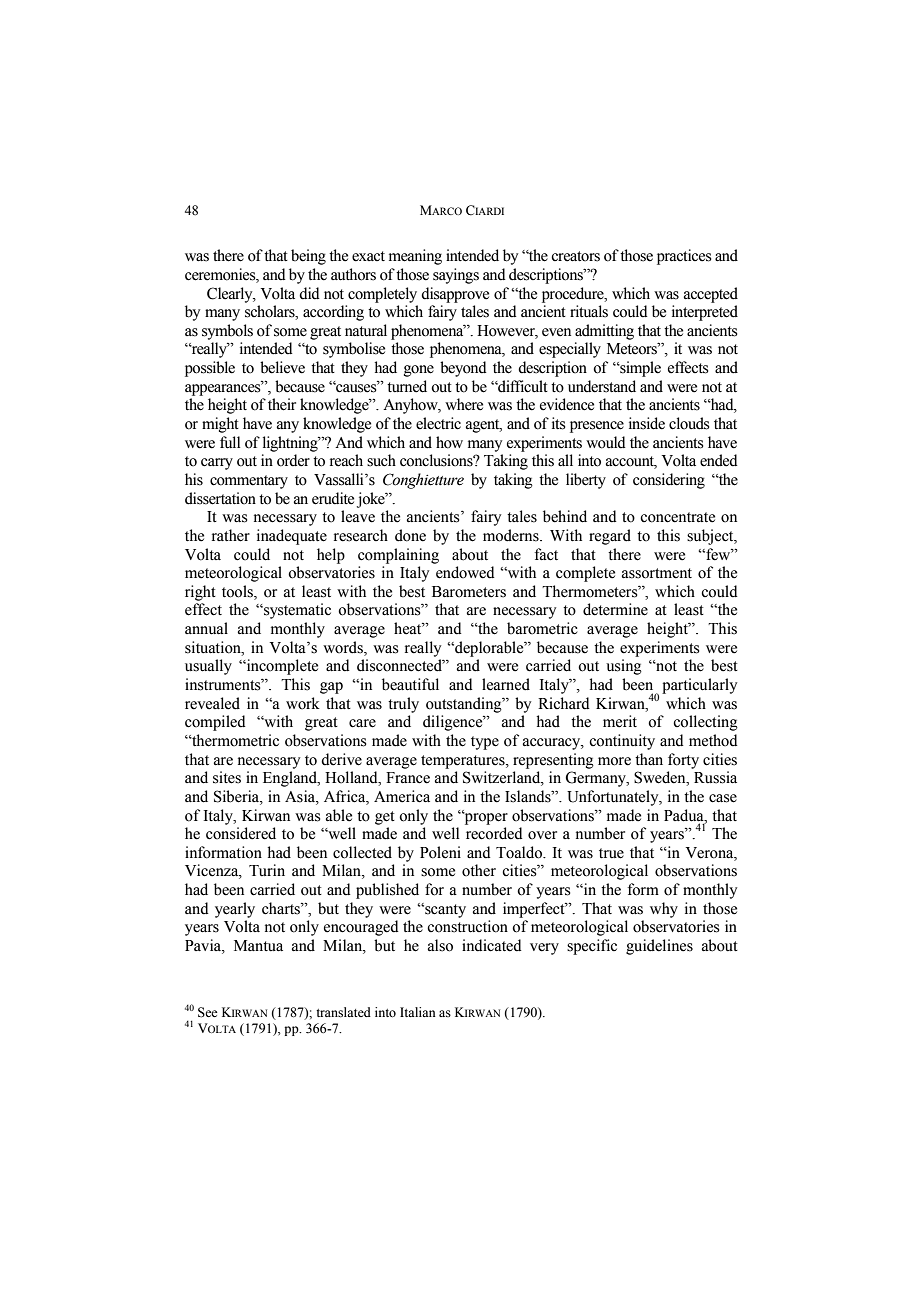 This screenshot has width=924, height=1308. Describe the element at coordinates (657, 573) in the screenshot. I see `assortment` at that location.
